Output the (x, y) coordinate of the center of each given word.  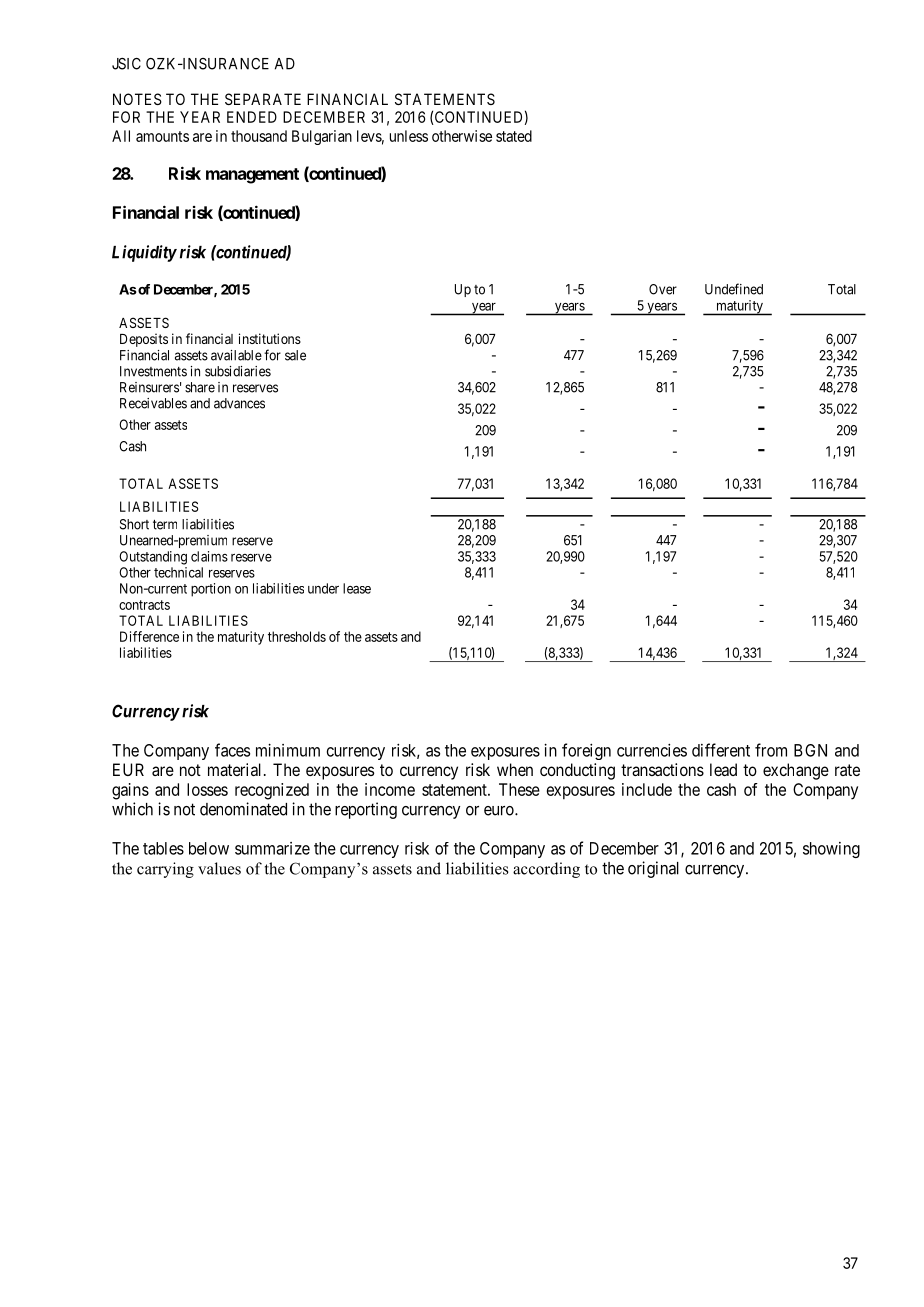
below (209, 848)
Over (663, 289)
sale (295, 355)
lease (357, 588)
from (771, 750)
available (236, 355)
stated (514, 136)
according (546, 870)
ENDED (252, 117)
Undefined (734, 289)
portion (211, 590)
